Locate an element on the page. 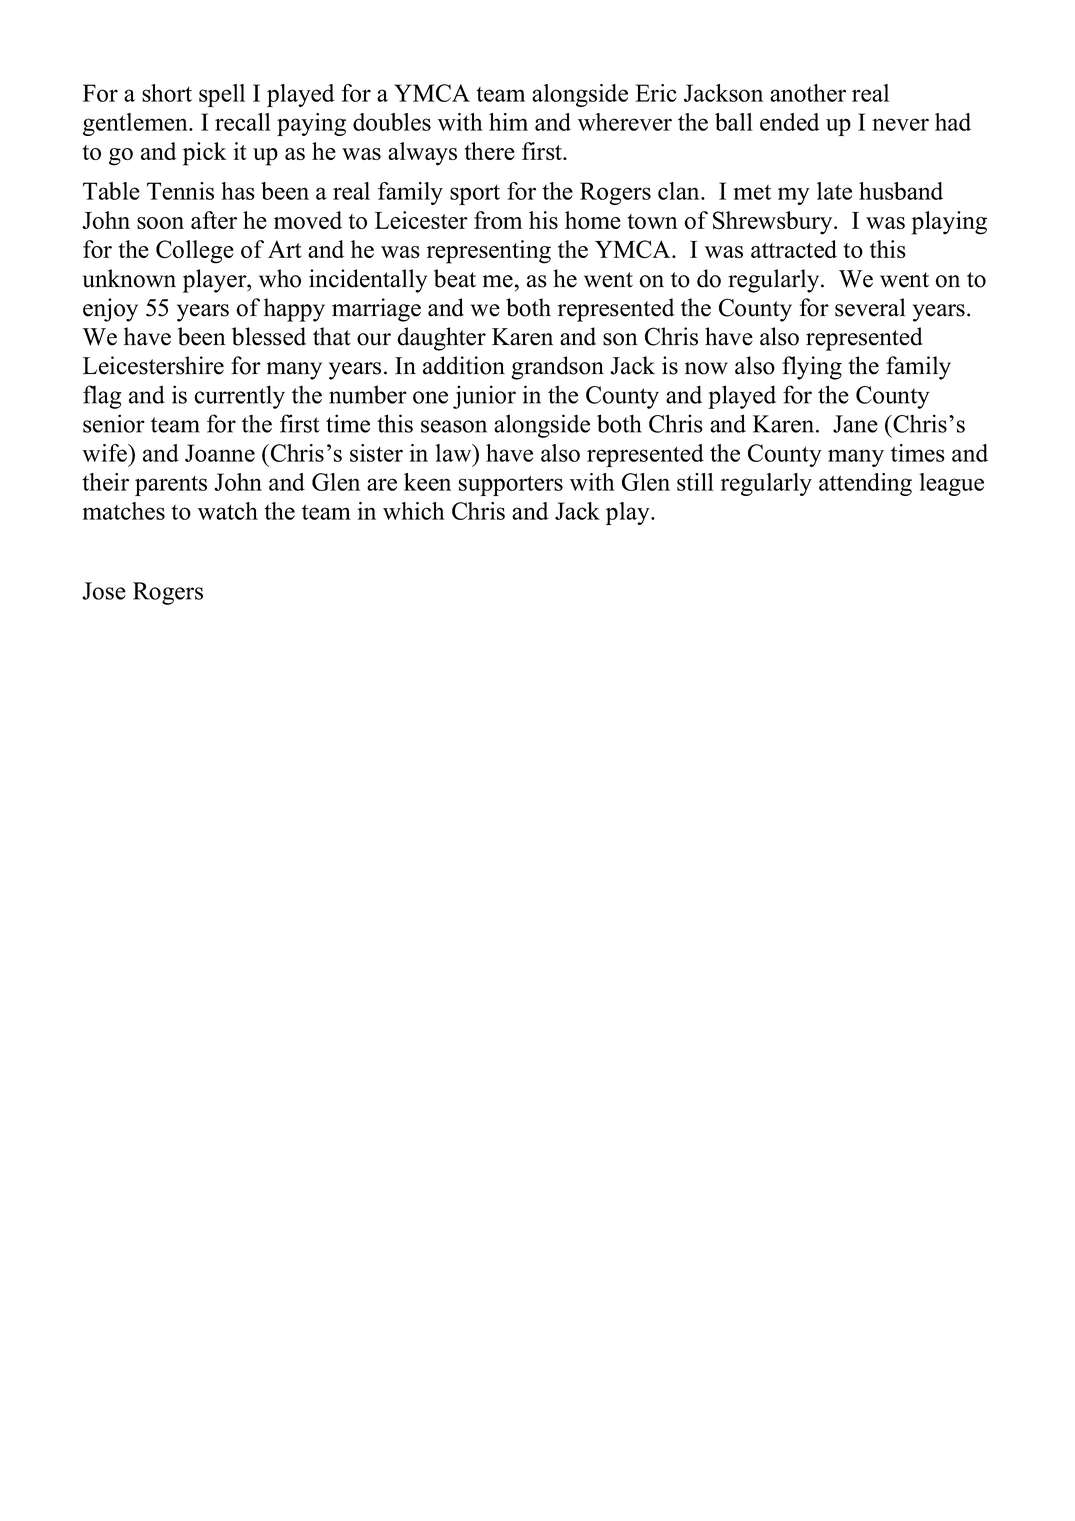  him is located at coordinates (508, 122).
